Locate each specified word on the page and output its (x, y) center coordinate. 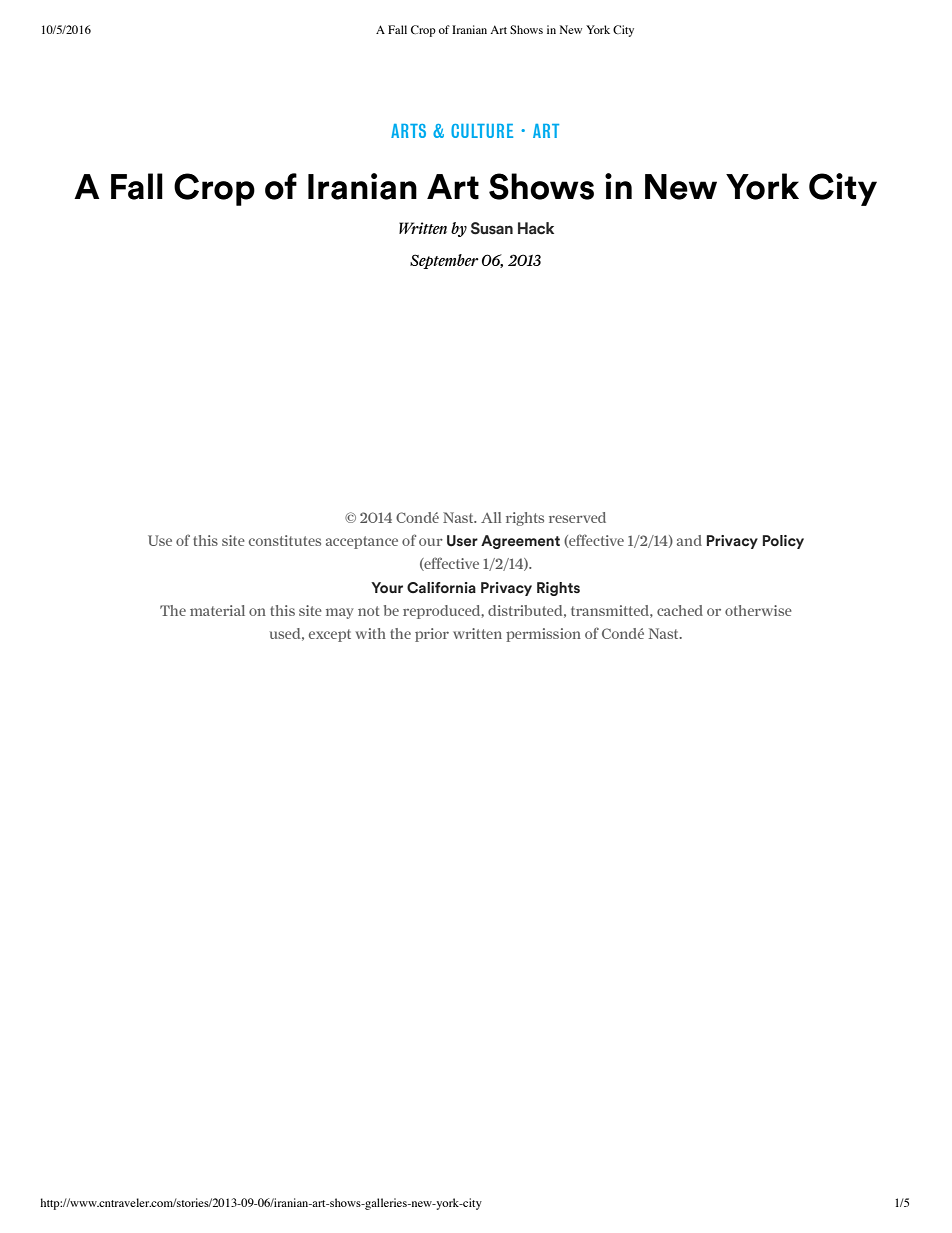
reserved (577, 517)
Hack (536, 228)
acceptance (362, 542)
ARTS (408, 131)
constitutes (285, 540)
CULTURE (482, 131)
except (330, 635)
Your (387, 587)
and (689, 540)
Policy (783, 542)
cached (680, 610)
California (441, 587)
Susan (492, 228)
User (462, 541)
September (444, 261)
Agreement (520, 542)
